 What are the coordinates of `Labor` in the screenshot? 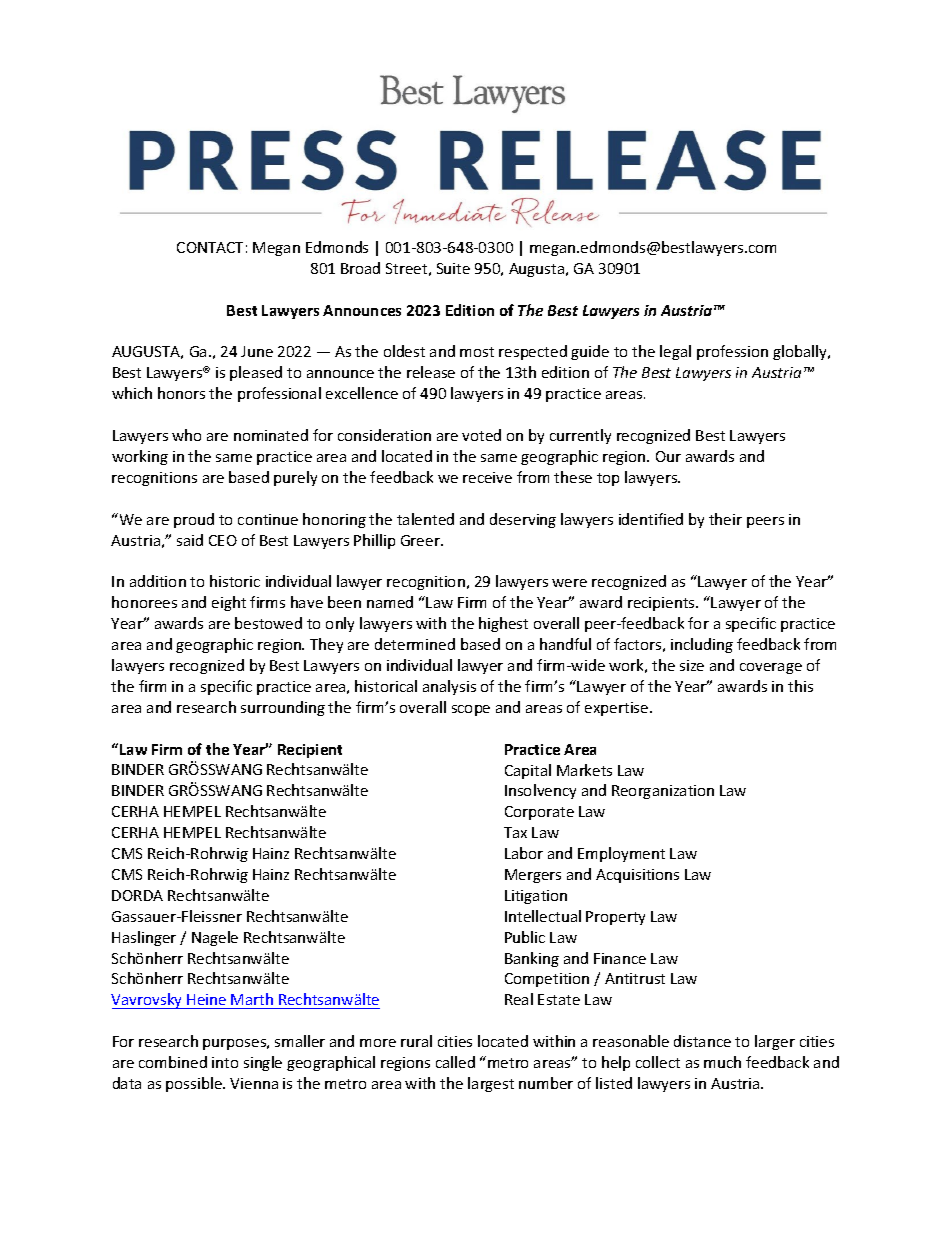 It's located at (524, 853).
